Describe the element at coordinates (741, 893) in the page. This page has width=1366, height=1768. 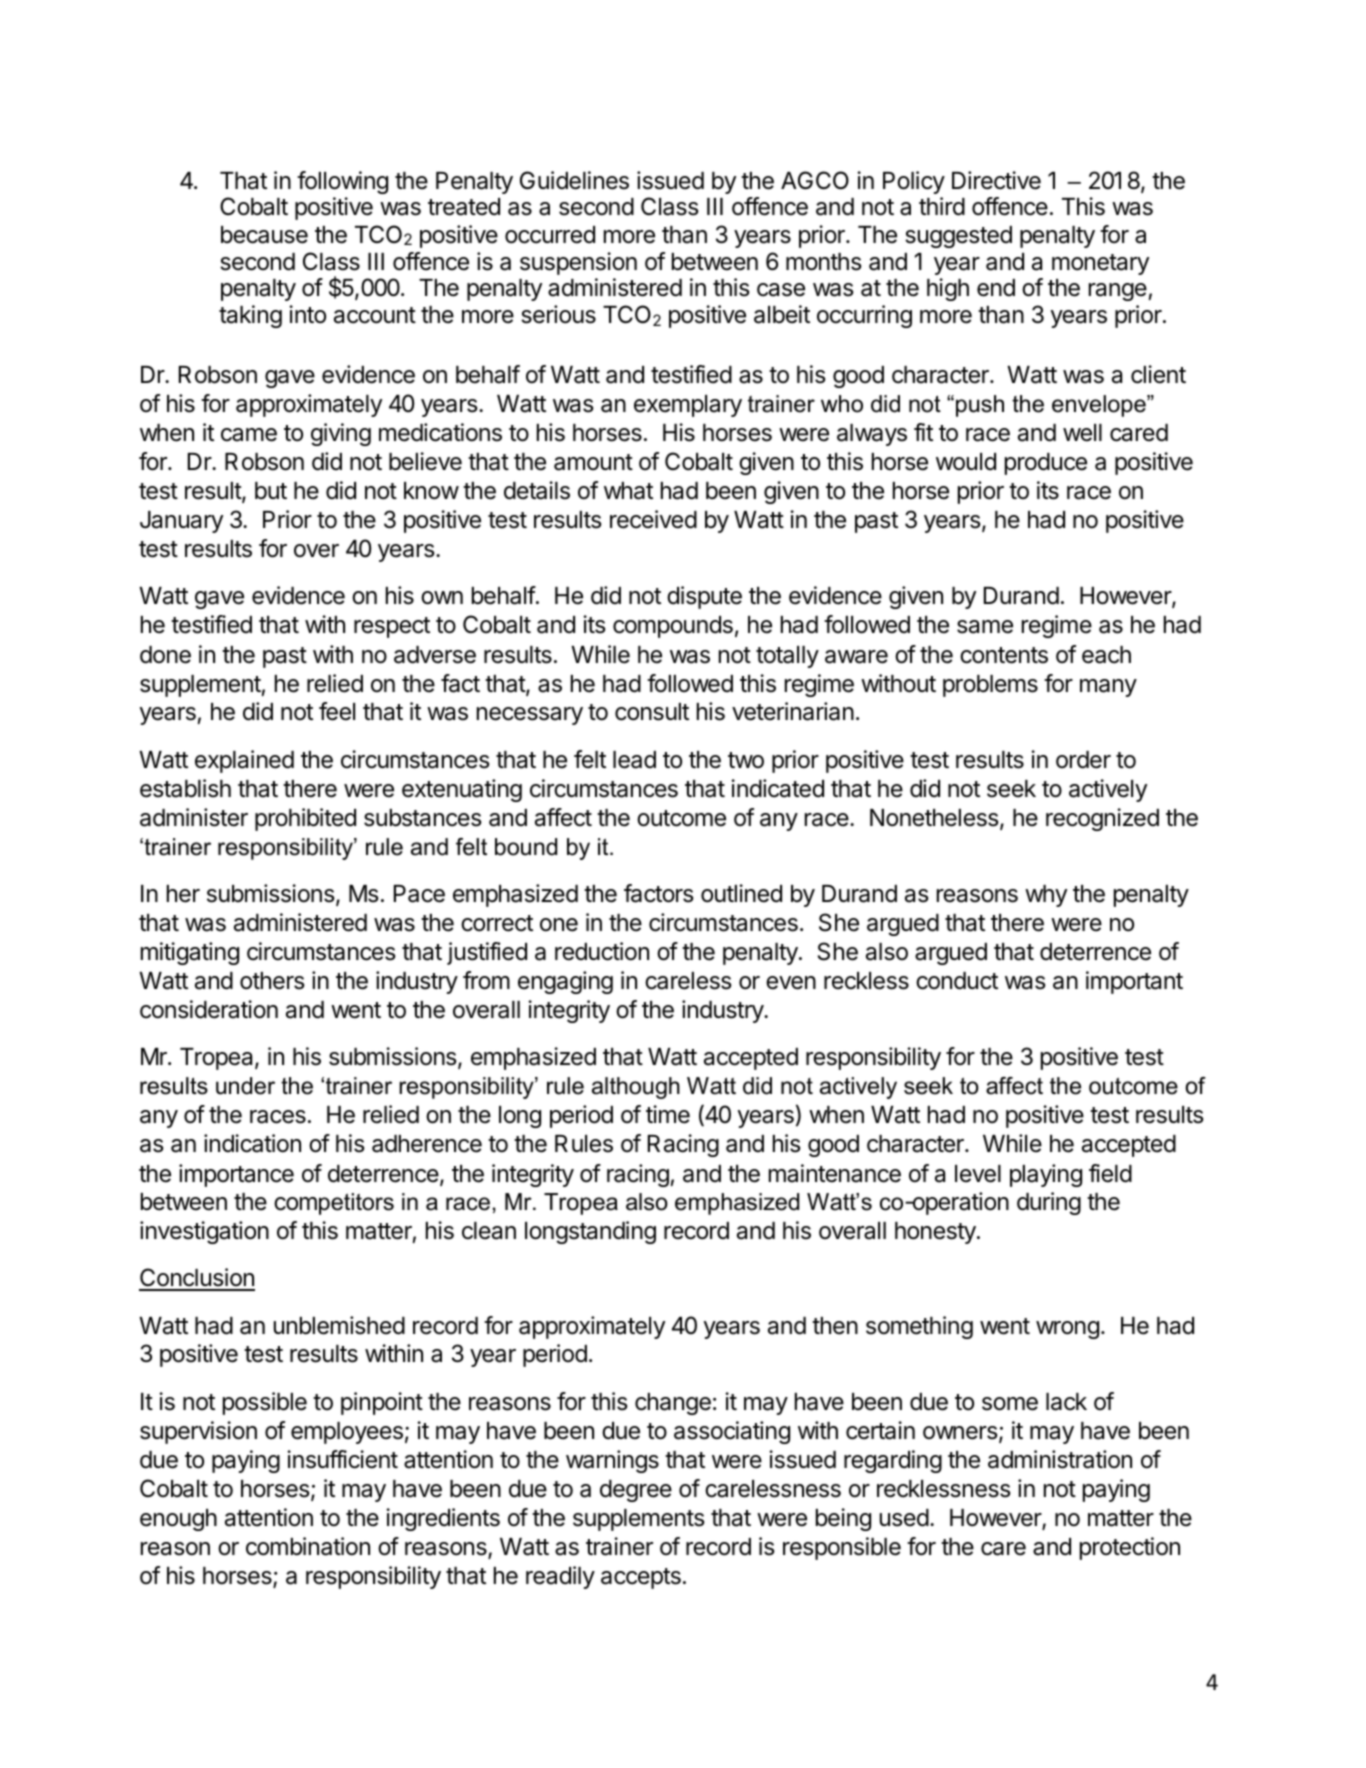
I see `outlined` at that location.
